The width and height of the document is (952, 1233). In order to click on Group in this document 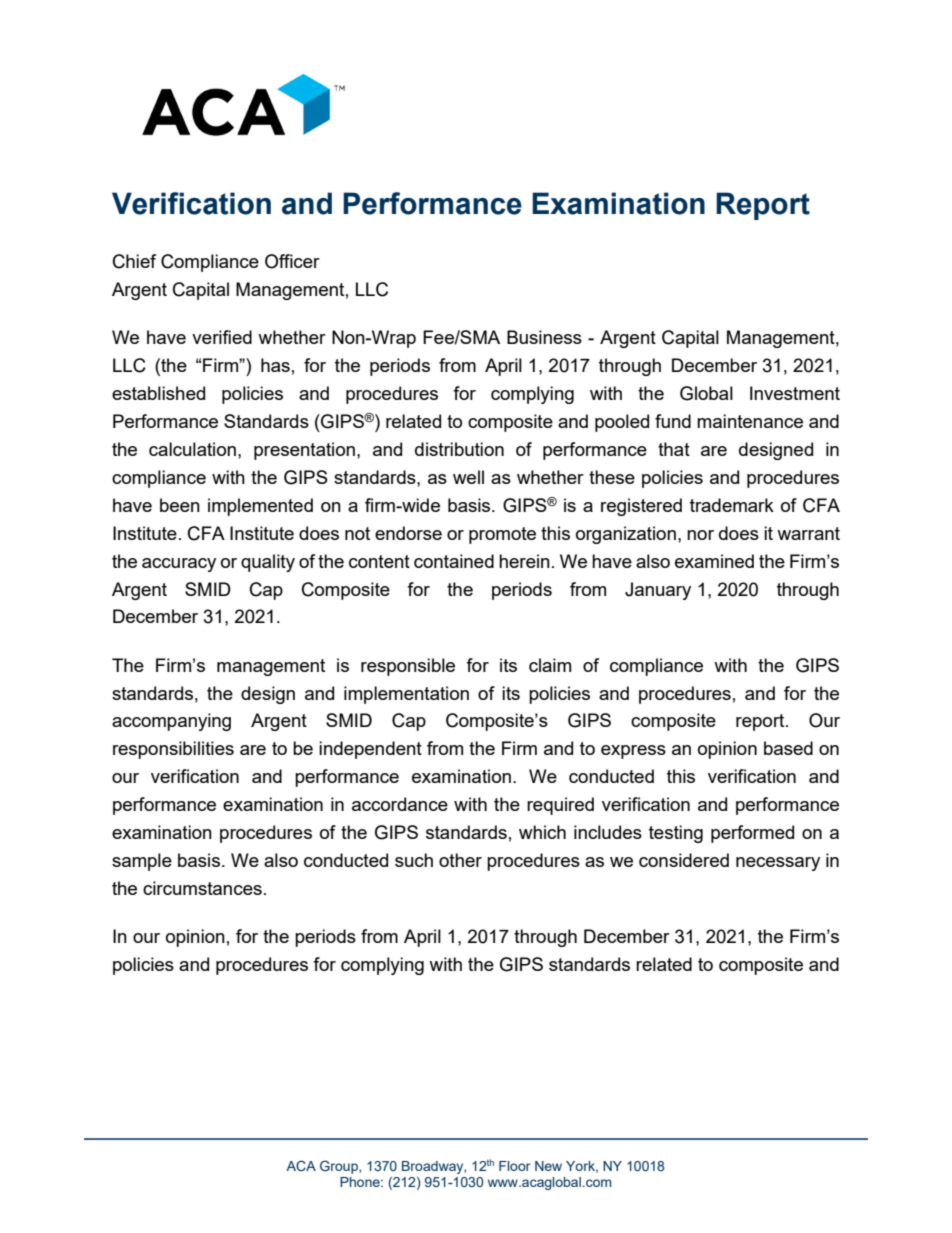, I will do `click(340, 1167)`.
